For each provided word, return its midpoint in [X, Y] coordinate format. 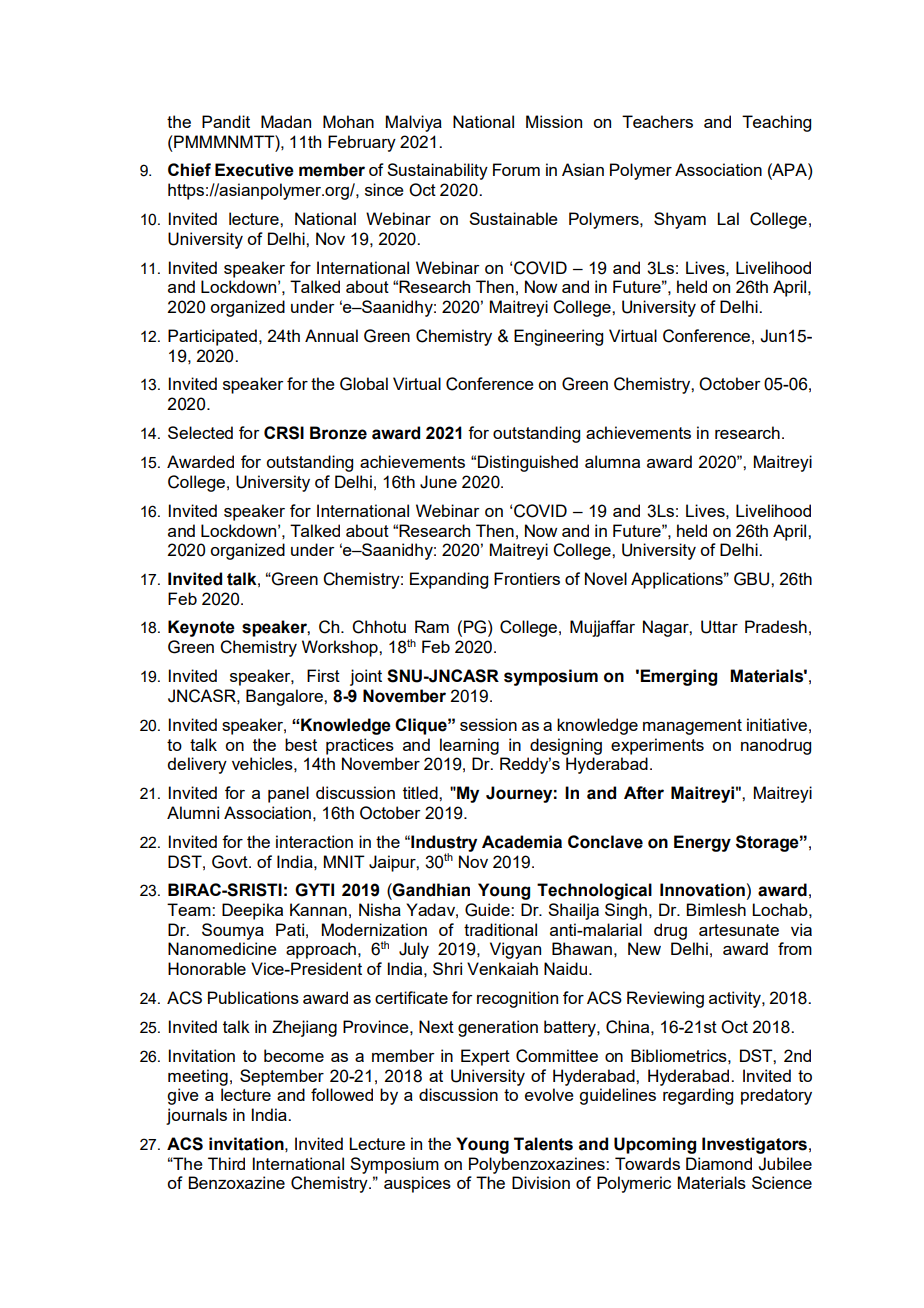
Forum [516, 169]
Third [226, 1163]
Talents [543, 1144]
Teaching [776, 123]
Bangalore [285, 697]
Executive [254, 170]
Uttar [719, 627]
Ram [432, 626]
